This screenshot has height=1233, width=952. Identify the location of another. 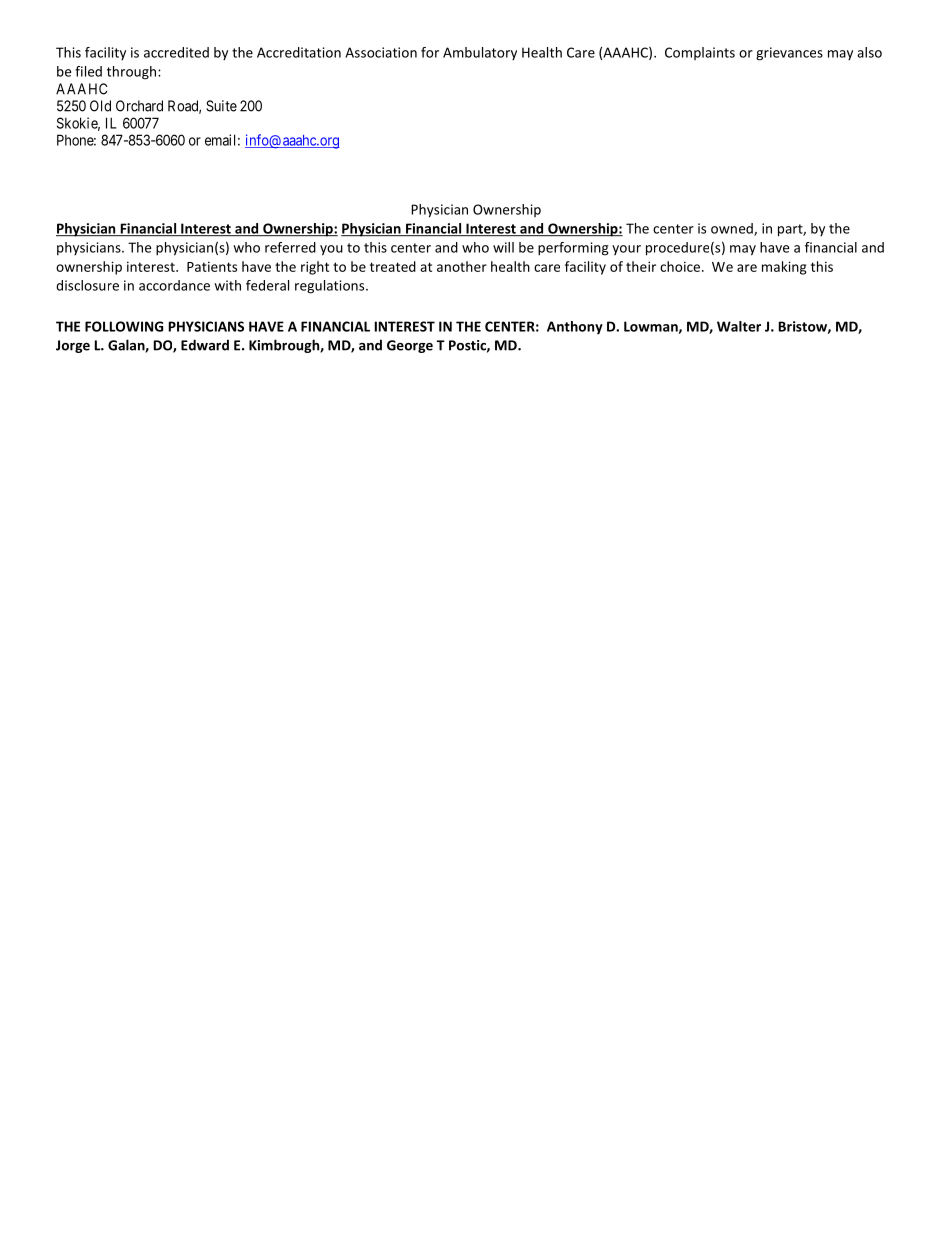
(462, 266).
